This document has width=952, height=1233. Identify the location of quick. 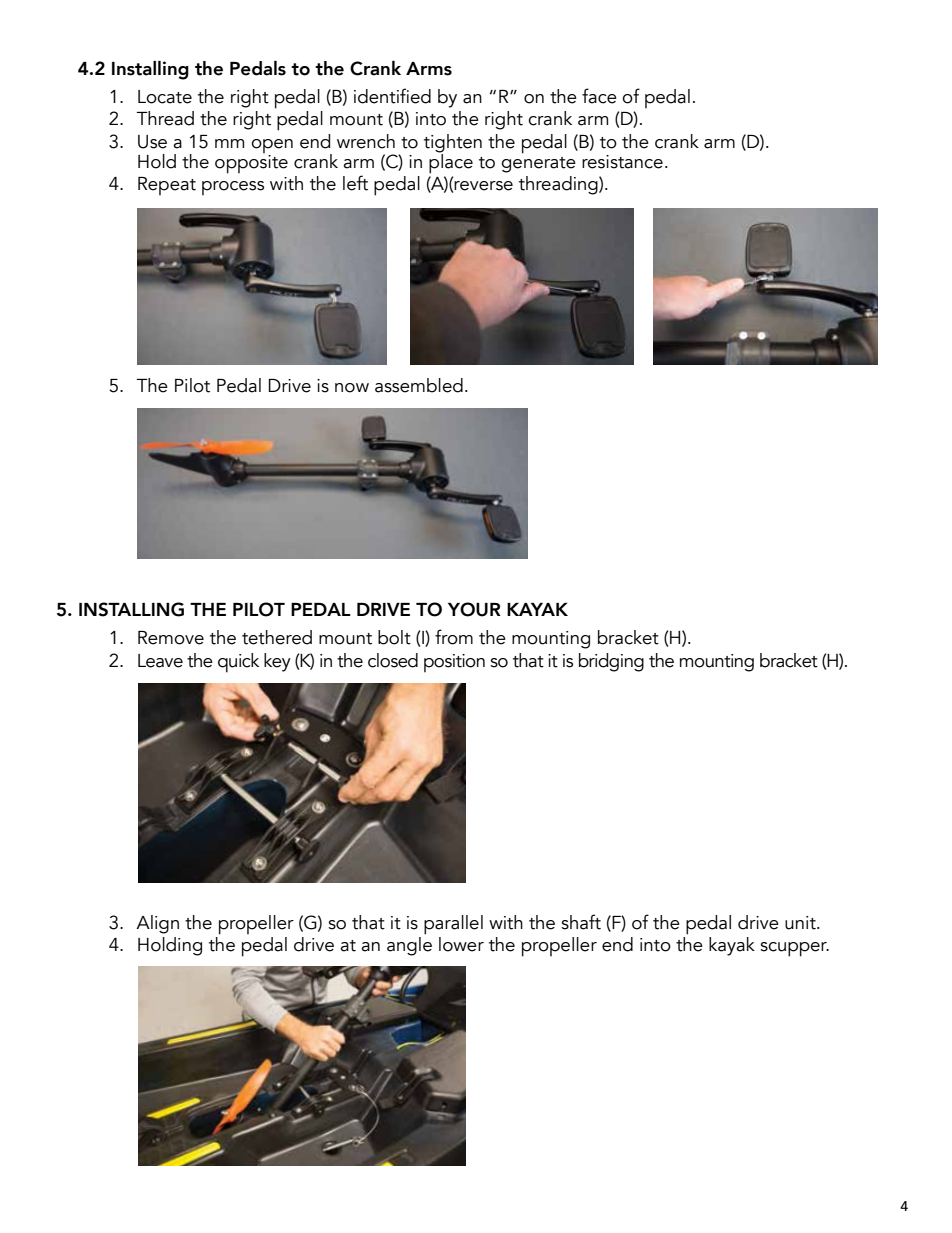
(238, 663).
